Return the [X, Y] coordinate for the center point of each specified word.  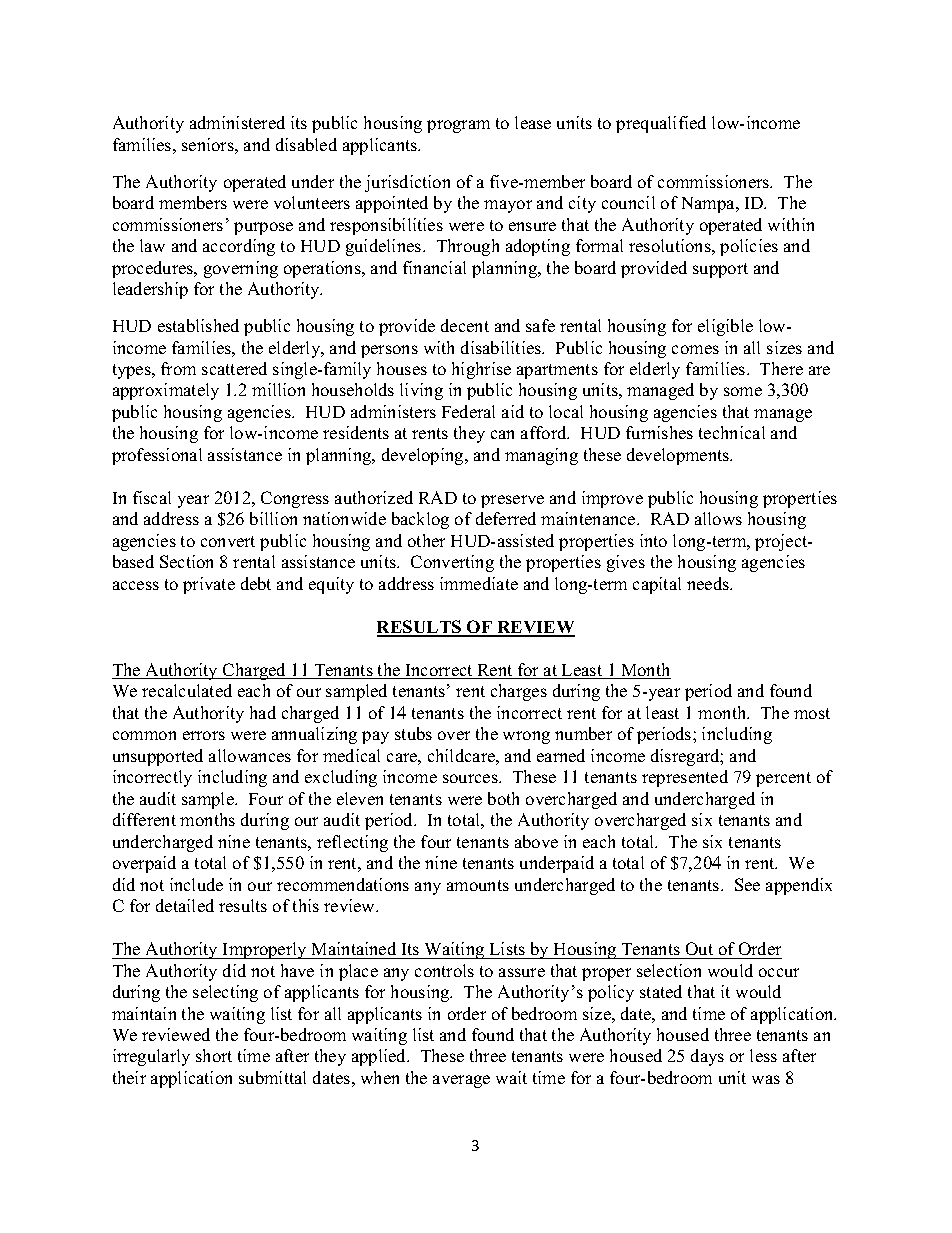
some [743, 391]
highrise [481, 370]
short [214, 1055]
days [707, 1057]
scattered [234, 368]
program [458, 126]
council [628, 202]
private [209, 585]
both [503, 798]
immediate [479, 583]
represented [685, 778]
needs [709, 583]
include [196, 884]
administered [237, 122]
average [461, 1081]
